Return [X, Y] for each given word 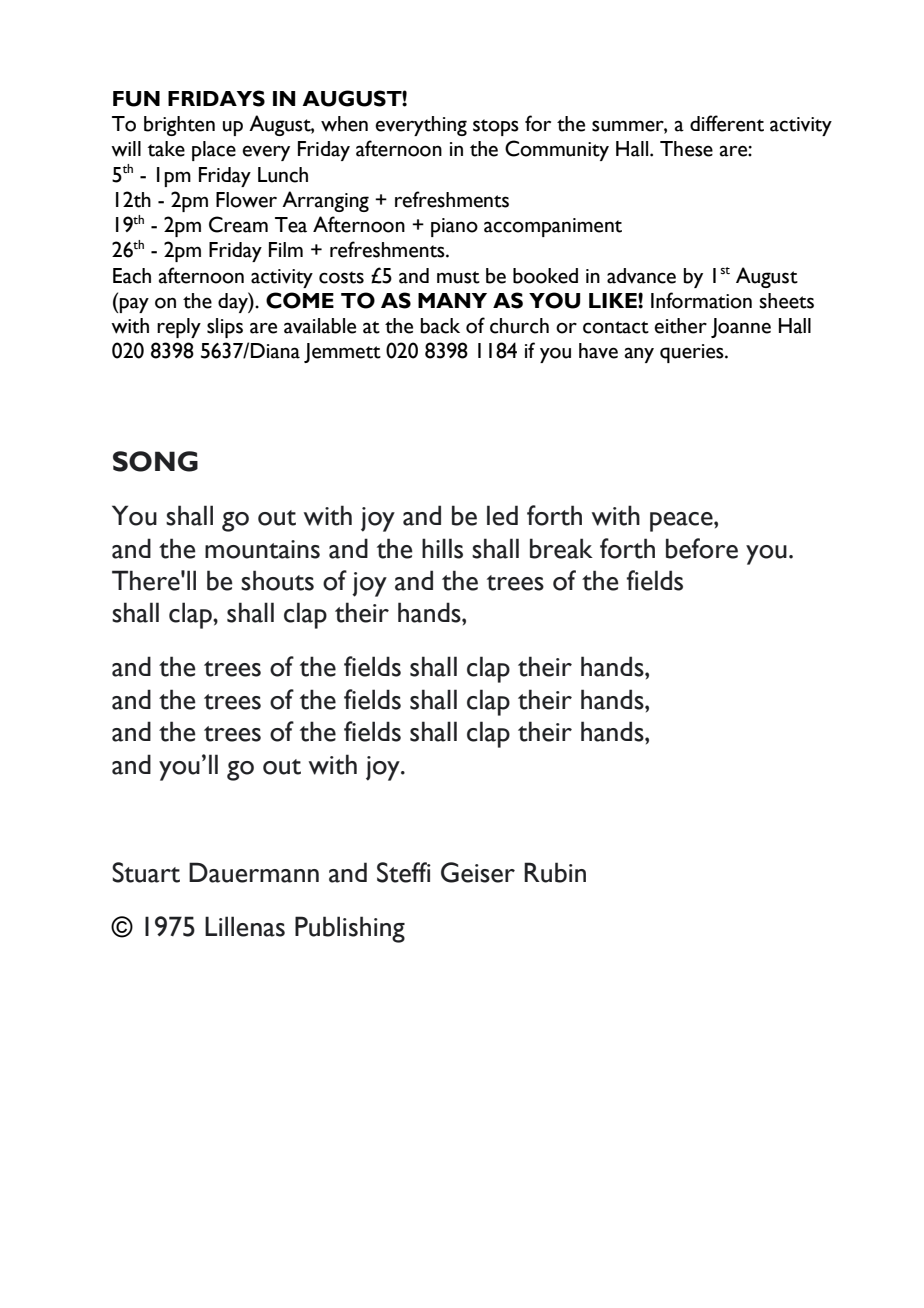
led [502, 515]
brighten [179, 126]
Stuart [146, 872]
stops [496, 127]
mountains [262, 549]
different [727, 123]
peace [682, 522]
